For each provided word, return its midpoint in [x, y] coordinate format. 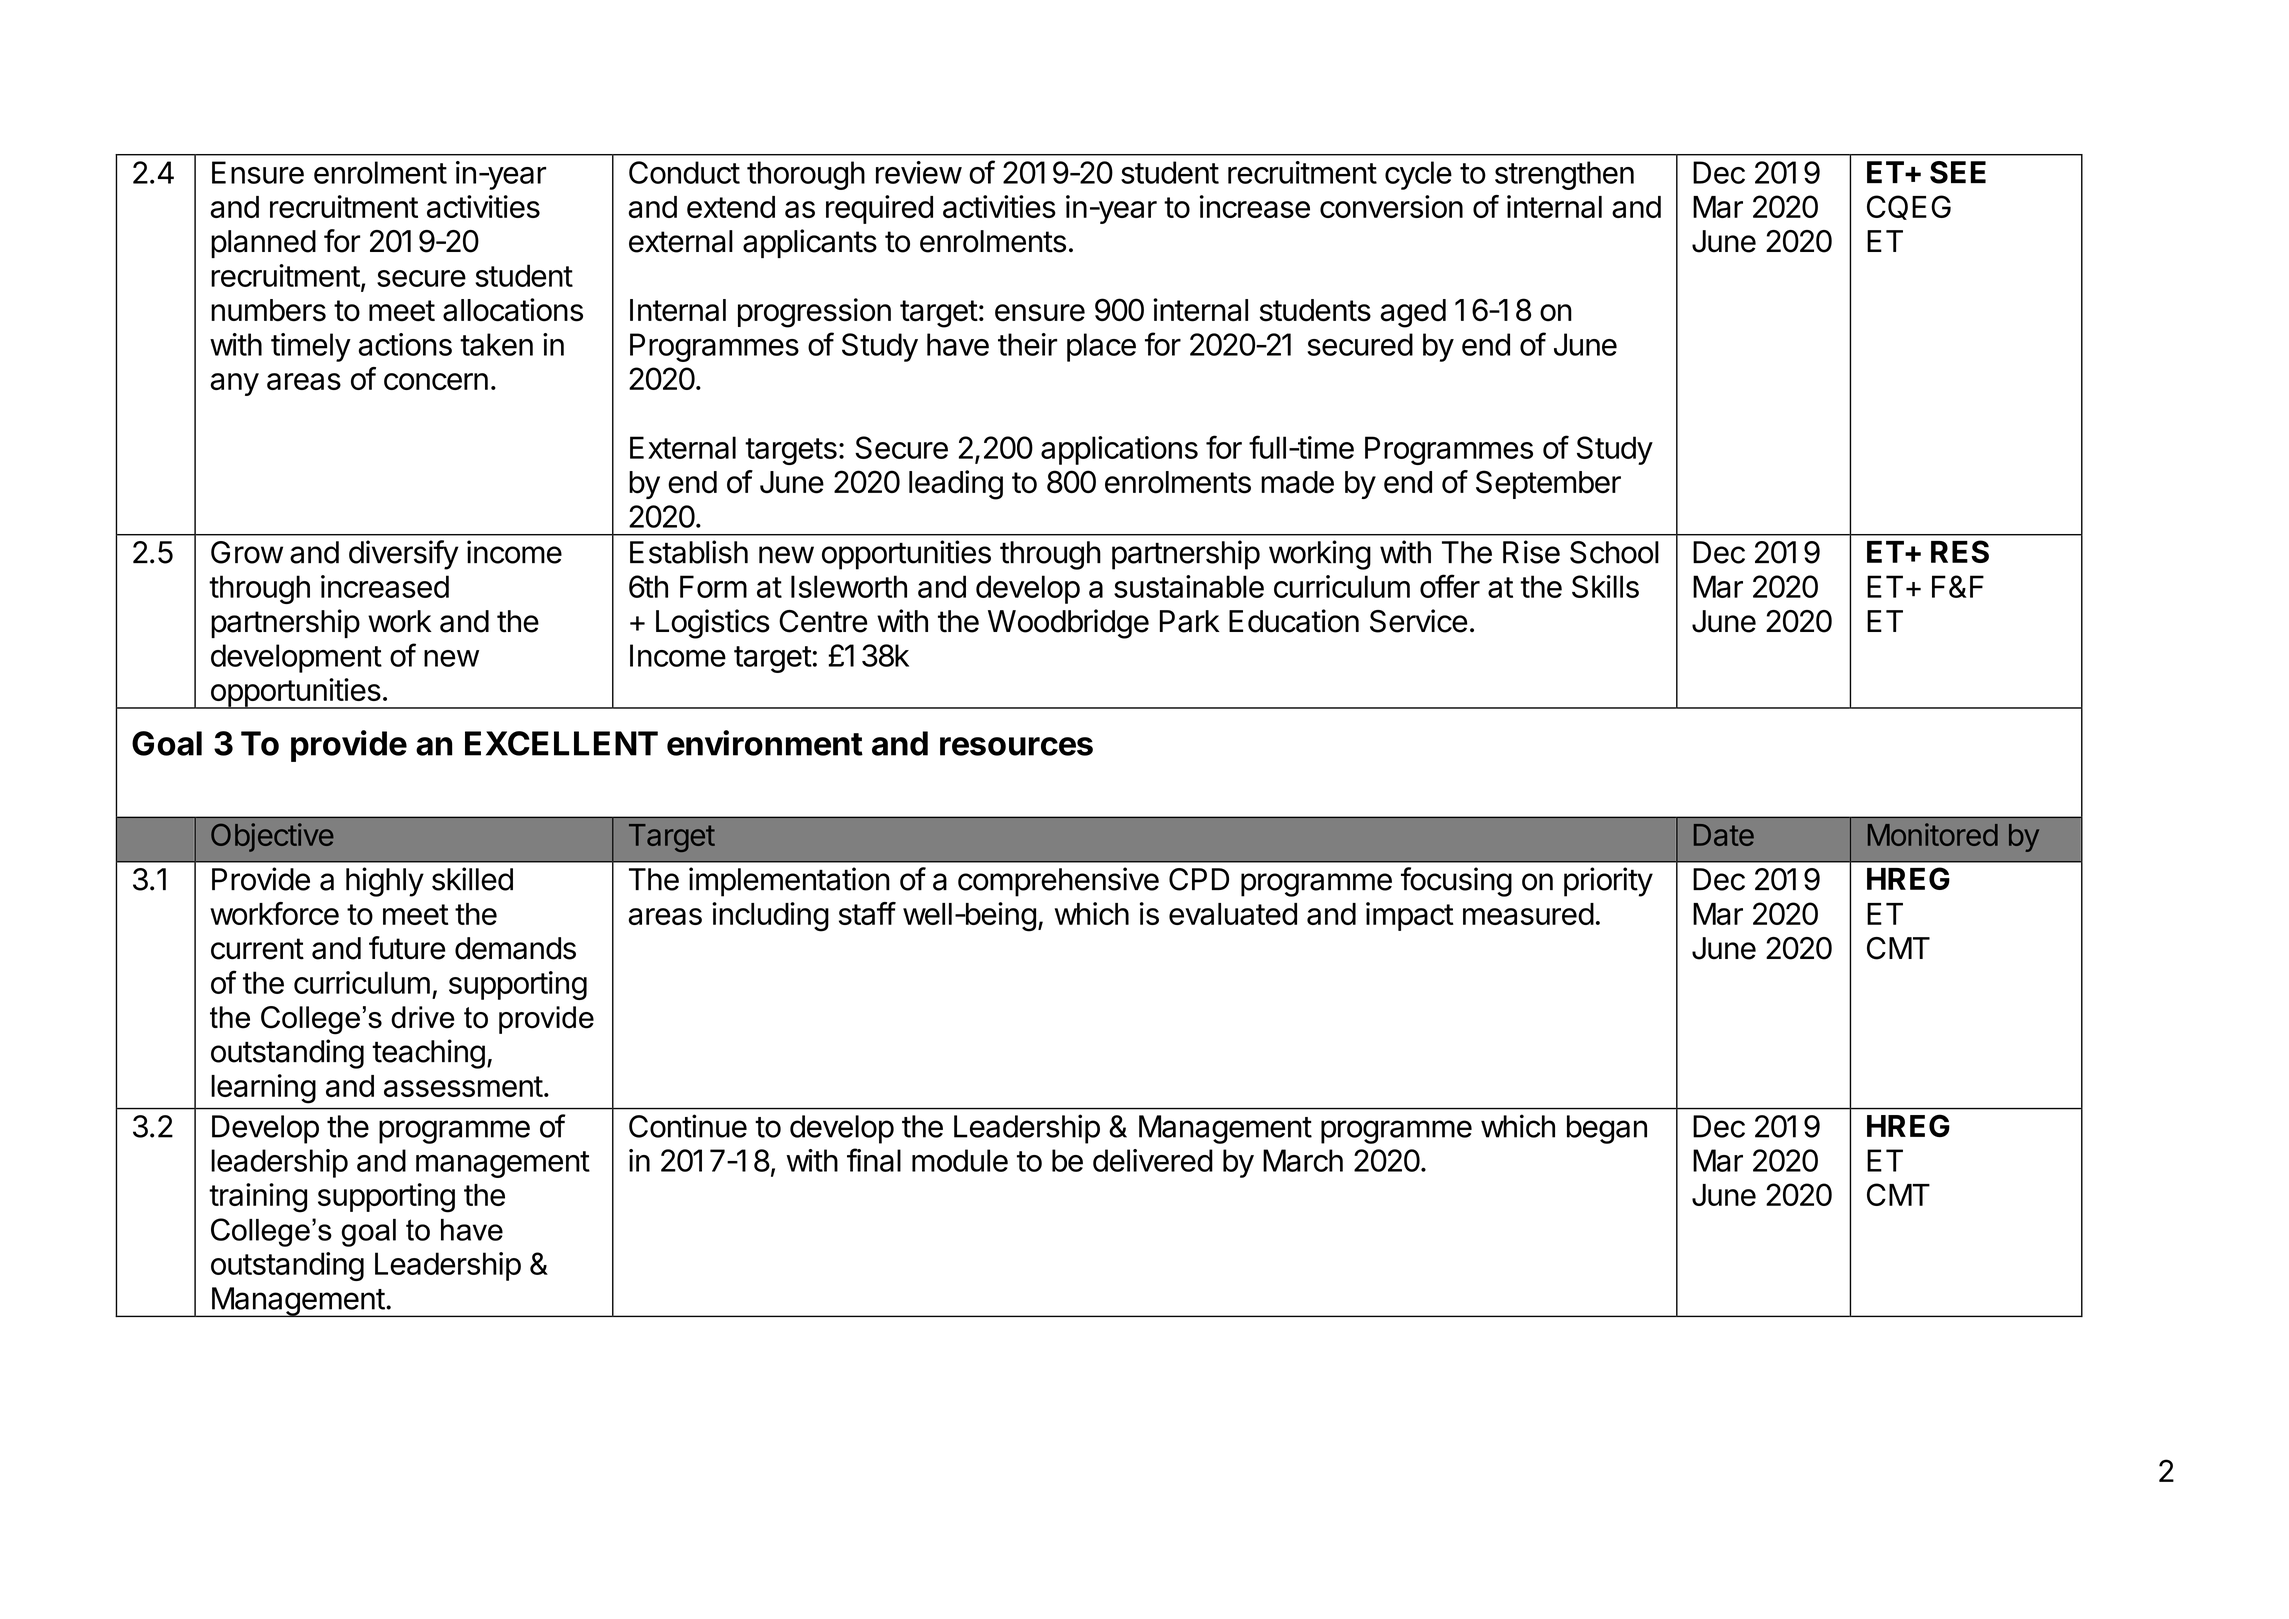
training [258, 1198]
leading [956, 485]
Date [1724, 835]
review [919, 172]
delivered [1153, 1160]
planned [263, 244]
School [1614, 552]
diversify [404, 555]
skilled [472, 879]
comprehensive [1058, 882]
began [1607, 1129]
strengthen [1564, 175]
